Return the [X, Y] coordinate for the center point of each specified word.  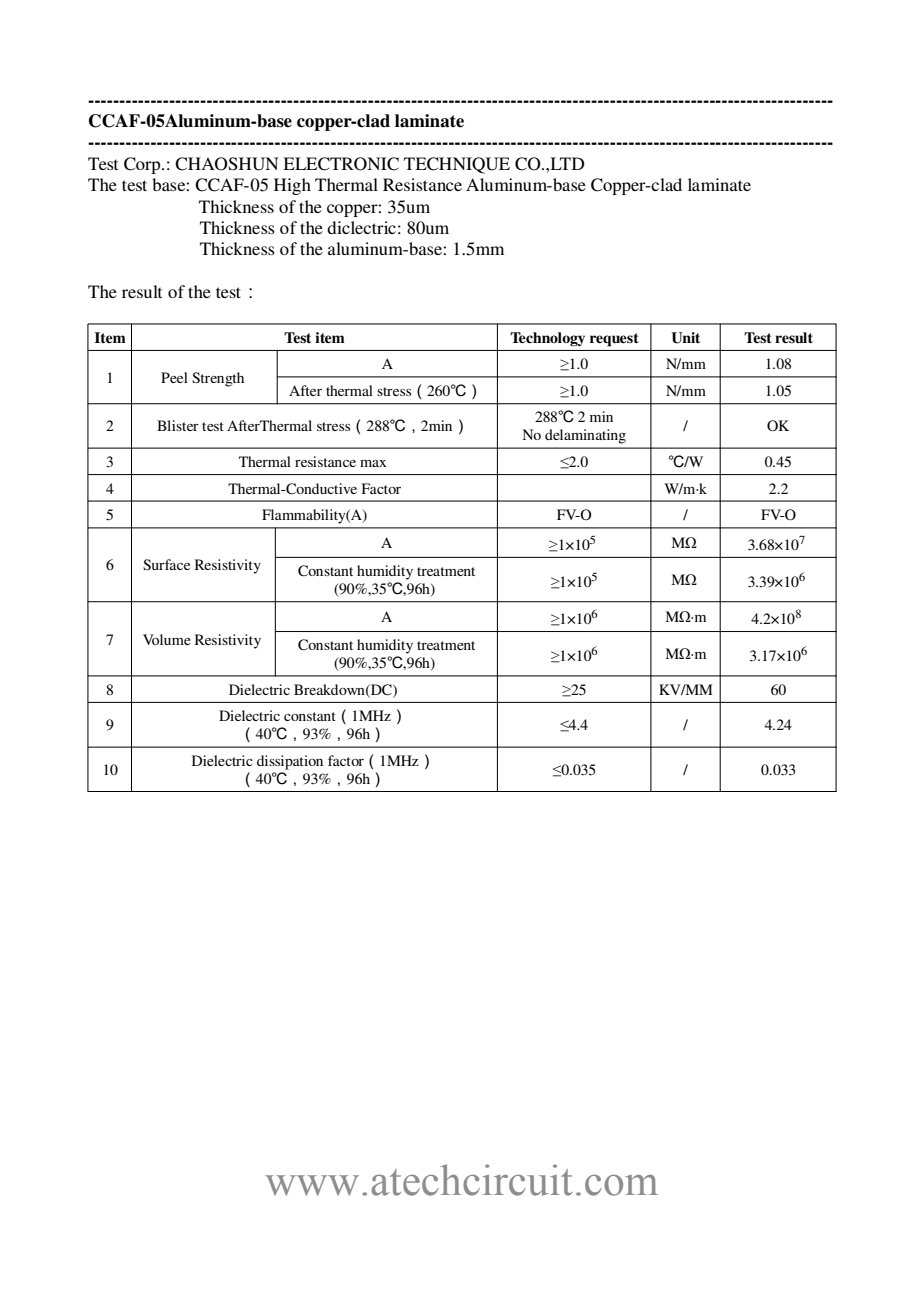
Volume [167, 639]
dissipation [290, 762]
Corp [143, 165]
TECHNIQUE [457, 165]
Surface [166, 564]
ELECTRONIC [341, 164]
